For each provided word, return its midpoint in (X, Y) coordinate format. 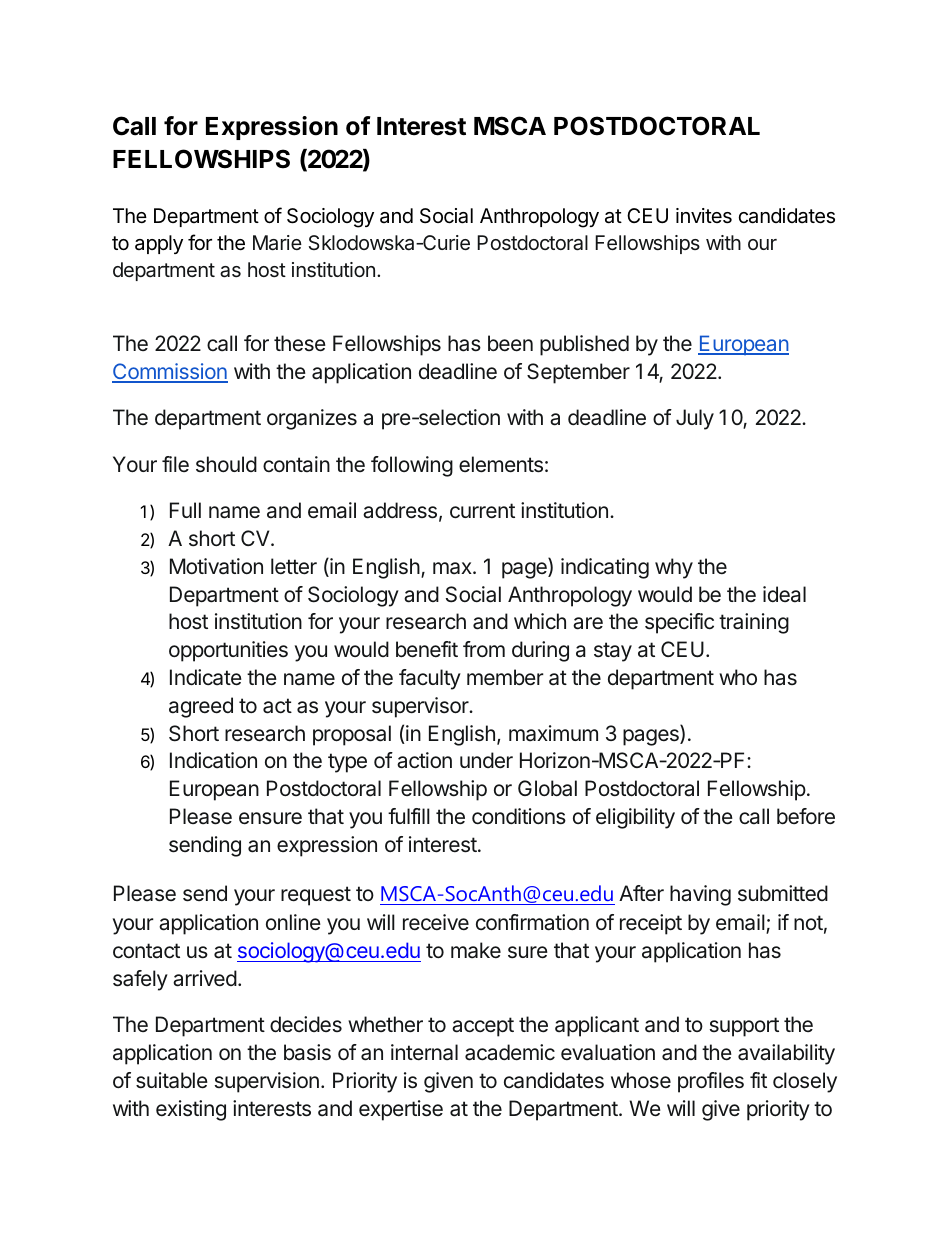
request (316, 896)
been (510, 343)
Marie (277, 243)
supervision (267, 1082)
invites (704, 216)
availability (786, 1054)
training (754, 623)
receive (436, 922)
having (700, 895)
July (695, 419)
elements (501, 464)
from (484, 649)
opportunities (228, 651)
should (226, 464)
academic (510, 1052)
